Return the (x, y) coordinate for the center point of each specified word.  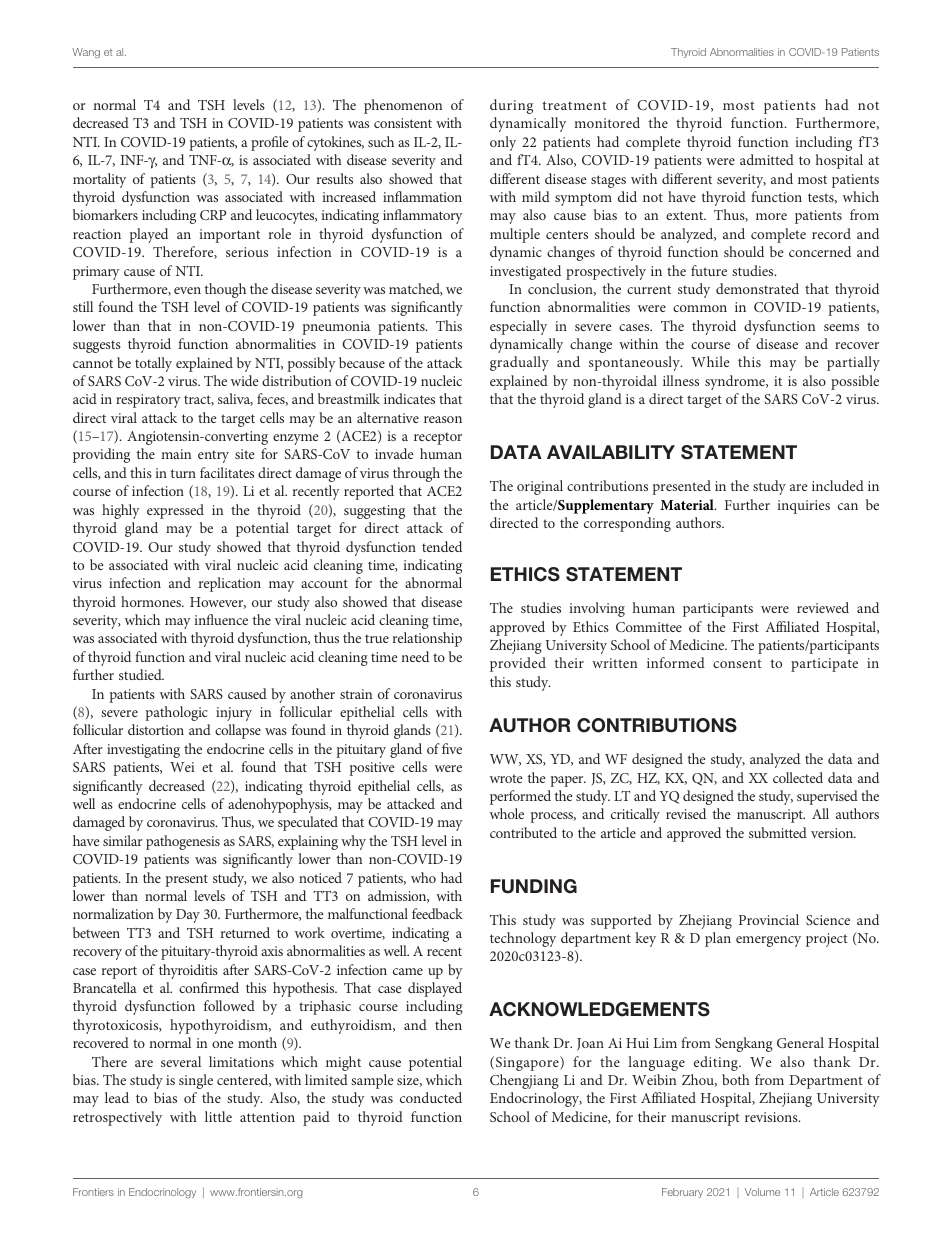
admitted (767, 159)
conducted (431, 1097)
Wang (86, 53)
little (218, 1116)
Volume (762, 1192)
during (511, 106)
